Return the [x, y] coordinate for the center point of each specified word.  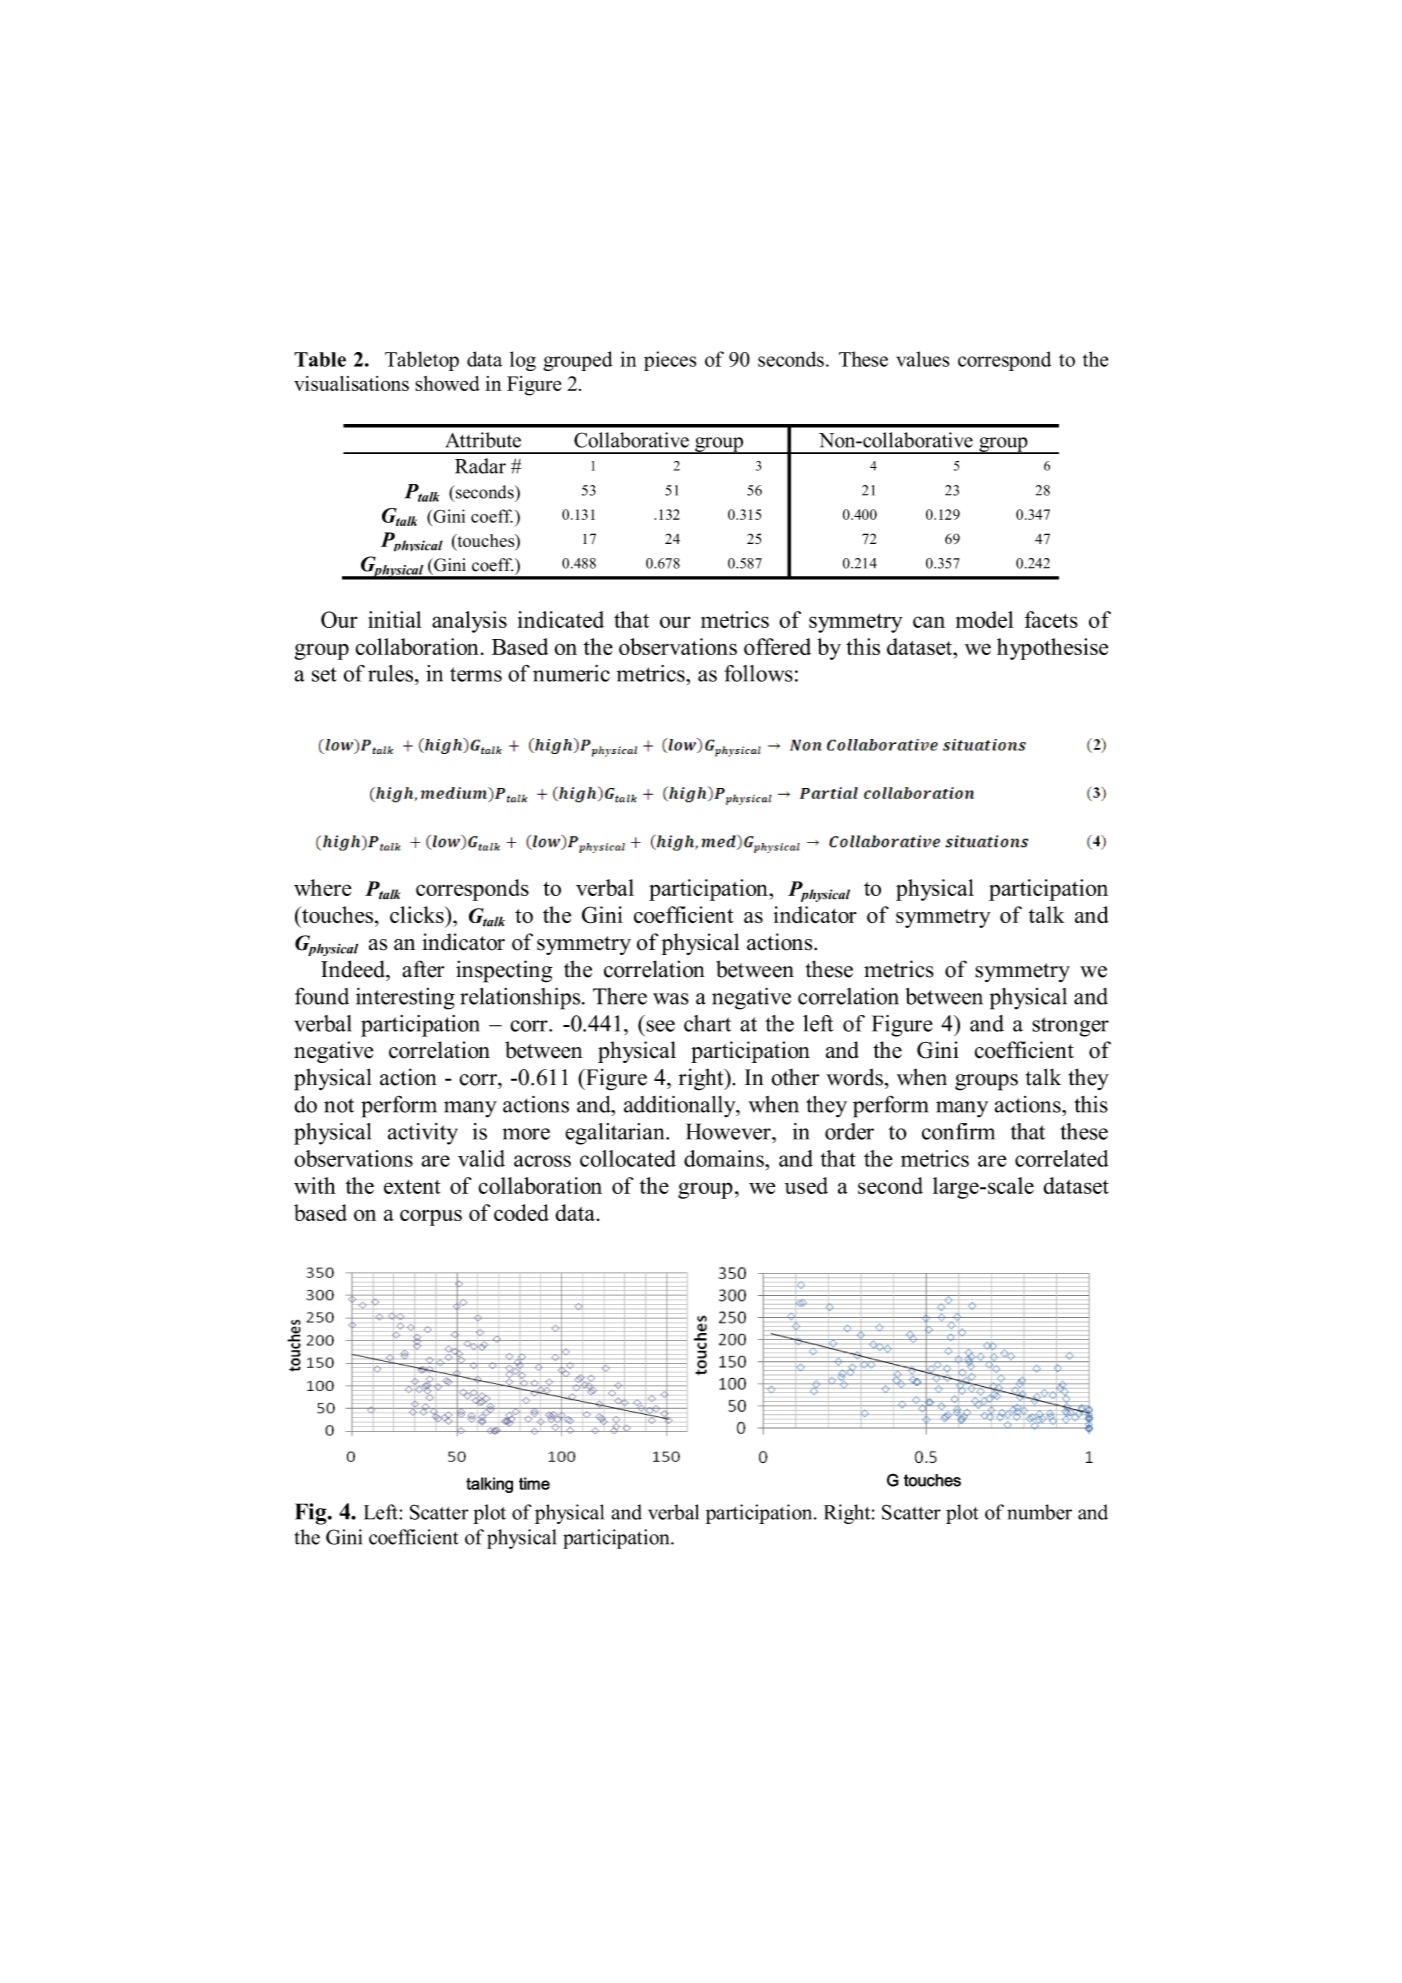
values [922, 359]
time [534, 1483]
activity [423, 1134]
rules [390, 673]
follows [758, 673]
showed [447, 383]
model [984, 619]
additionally [681, 1106]
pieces [670, 361]
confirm [958, 1131]
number [1039, 1512]
